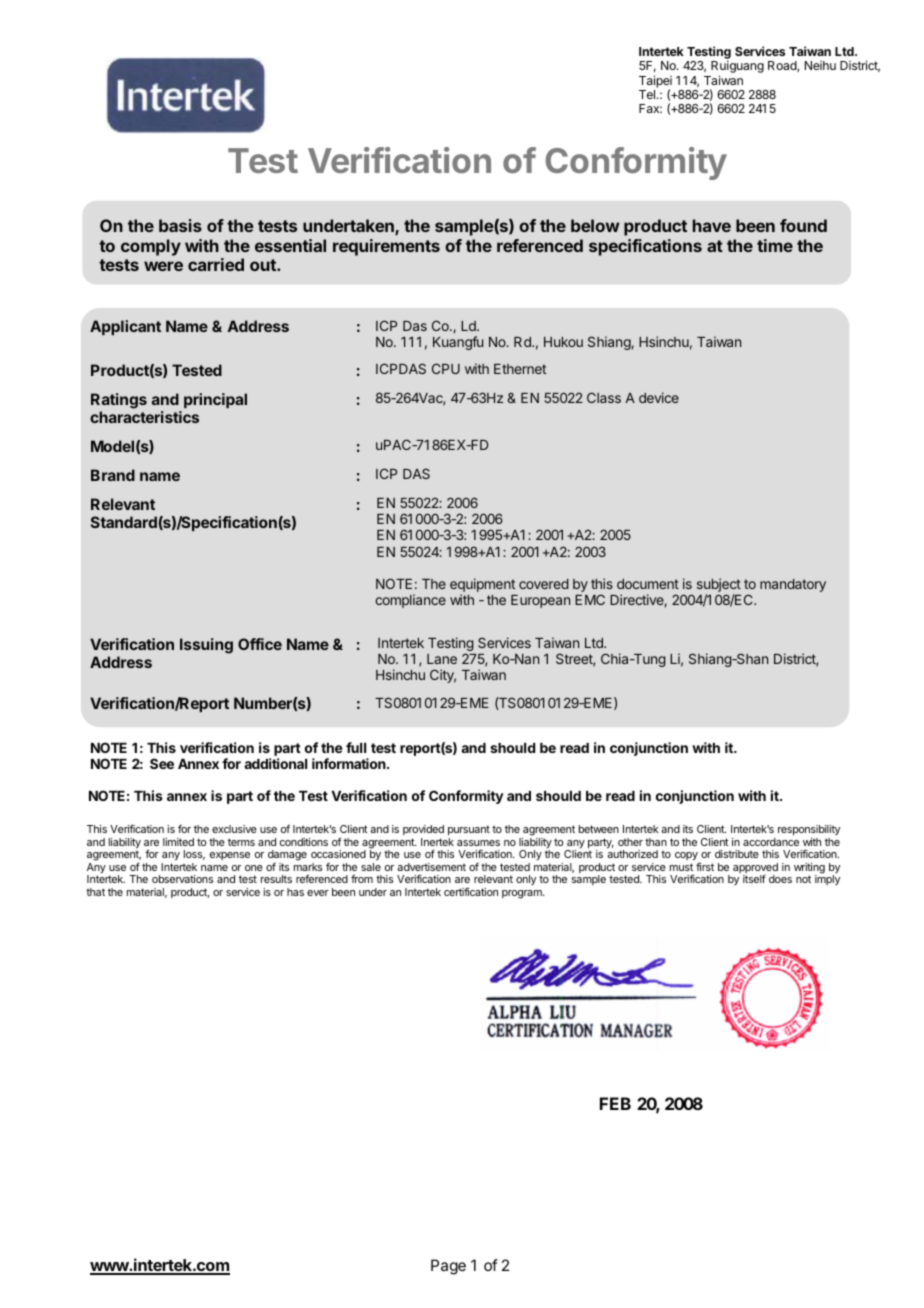 The height and width of the screenshot is (1308, 924). What do you see at coordinates (113, 475) in the screenshot?
I see `Brand` at bounding box center [113, 475].
